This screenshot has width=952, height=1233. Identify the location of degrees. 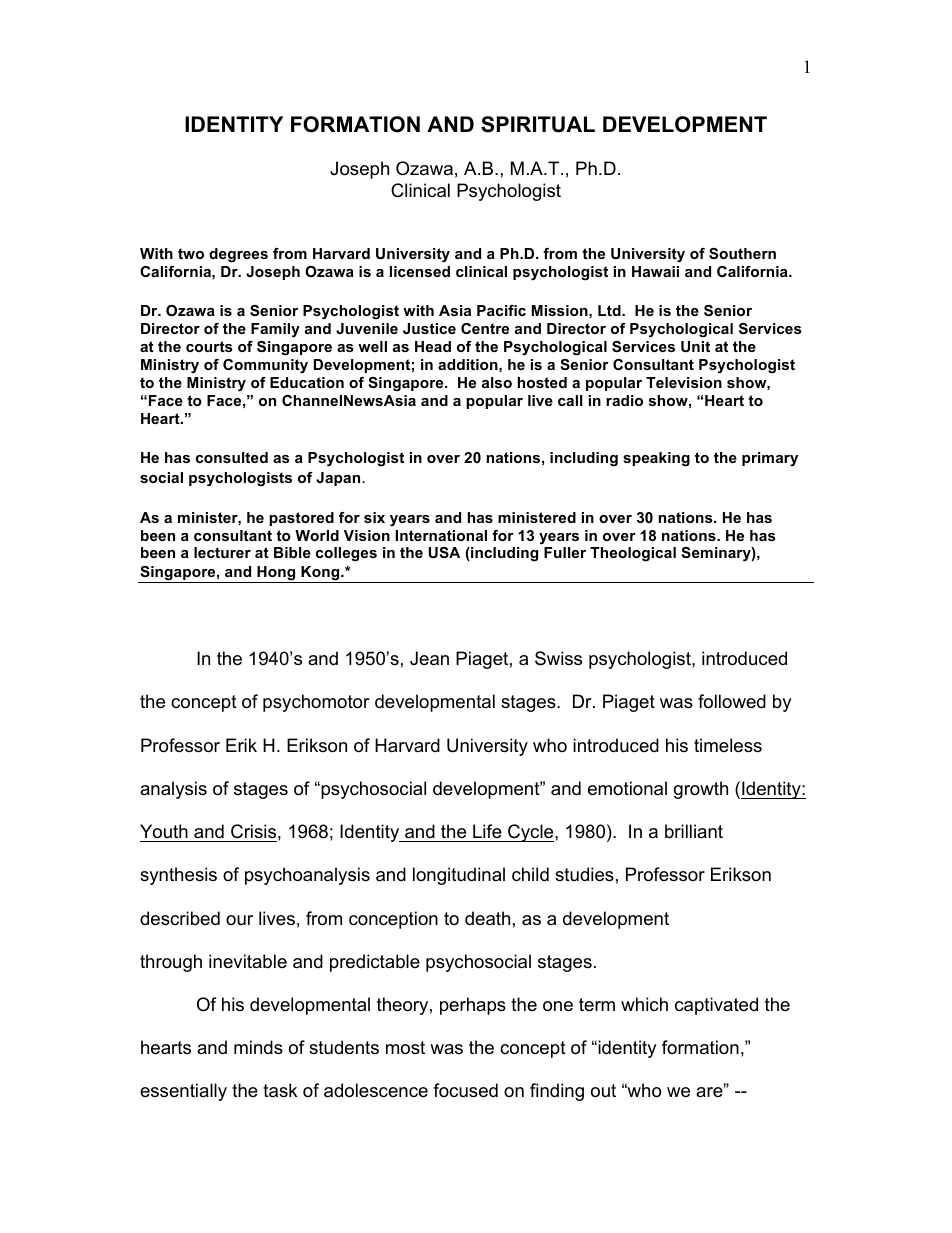
(238, 255).
